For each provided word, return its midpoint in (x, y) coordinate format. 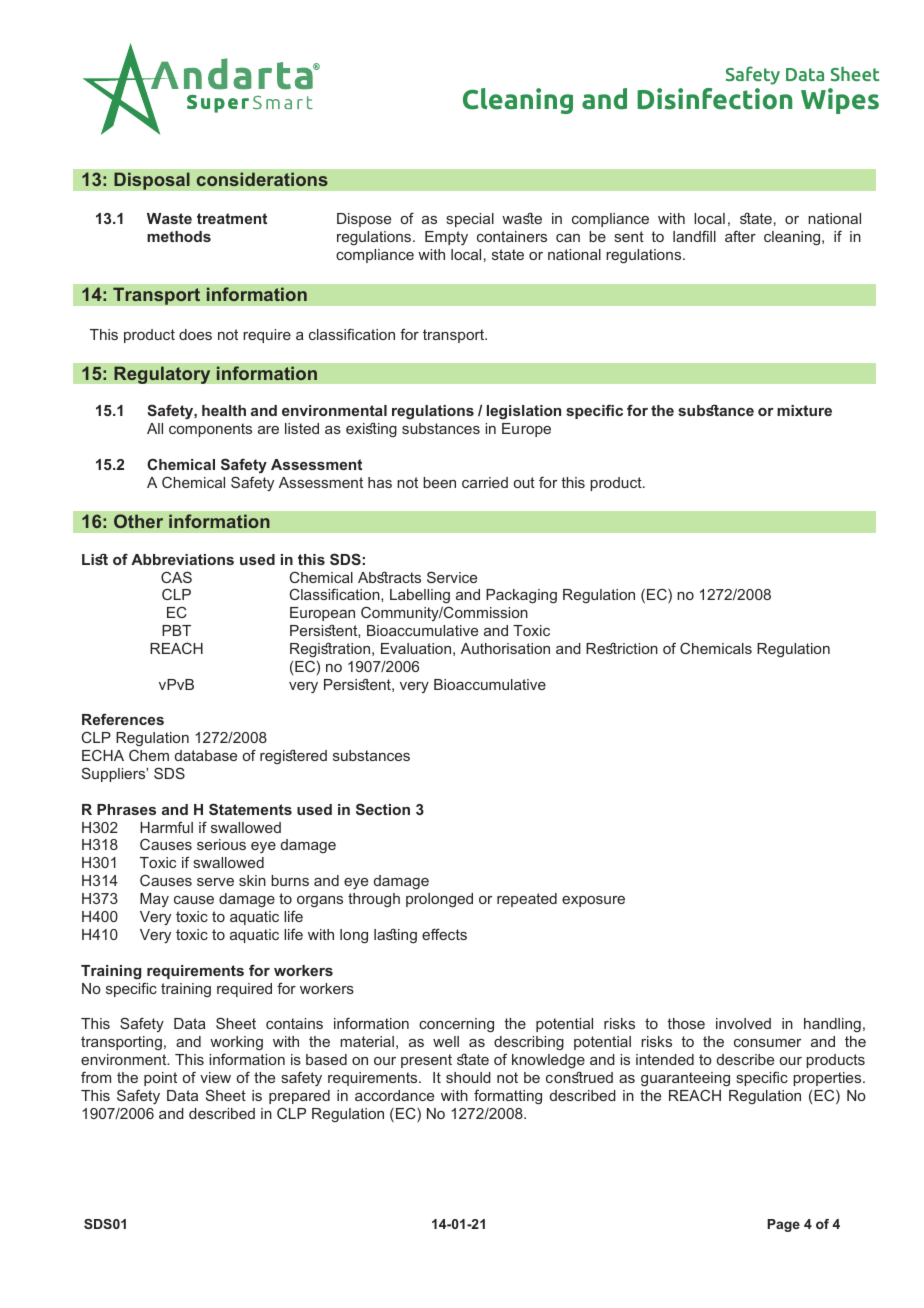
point (160, 1079)
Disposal (152, 181)
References (123, 719)
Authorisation (505, 648)
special (470, 220)
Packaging (521, 596)
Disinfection (714, 99)
